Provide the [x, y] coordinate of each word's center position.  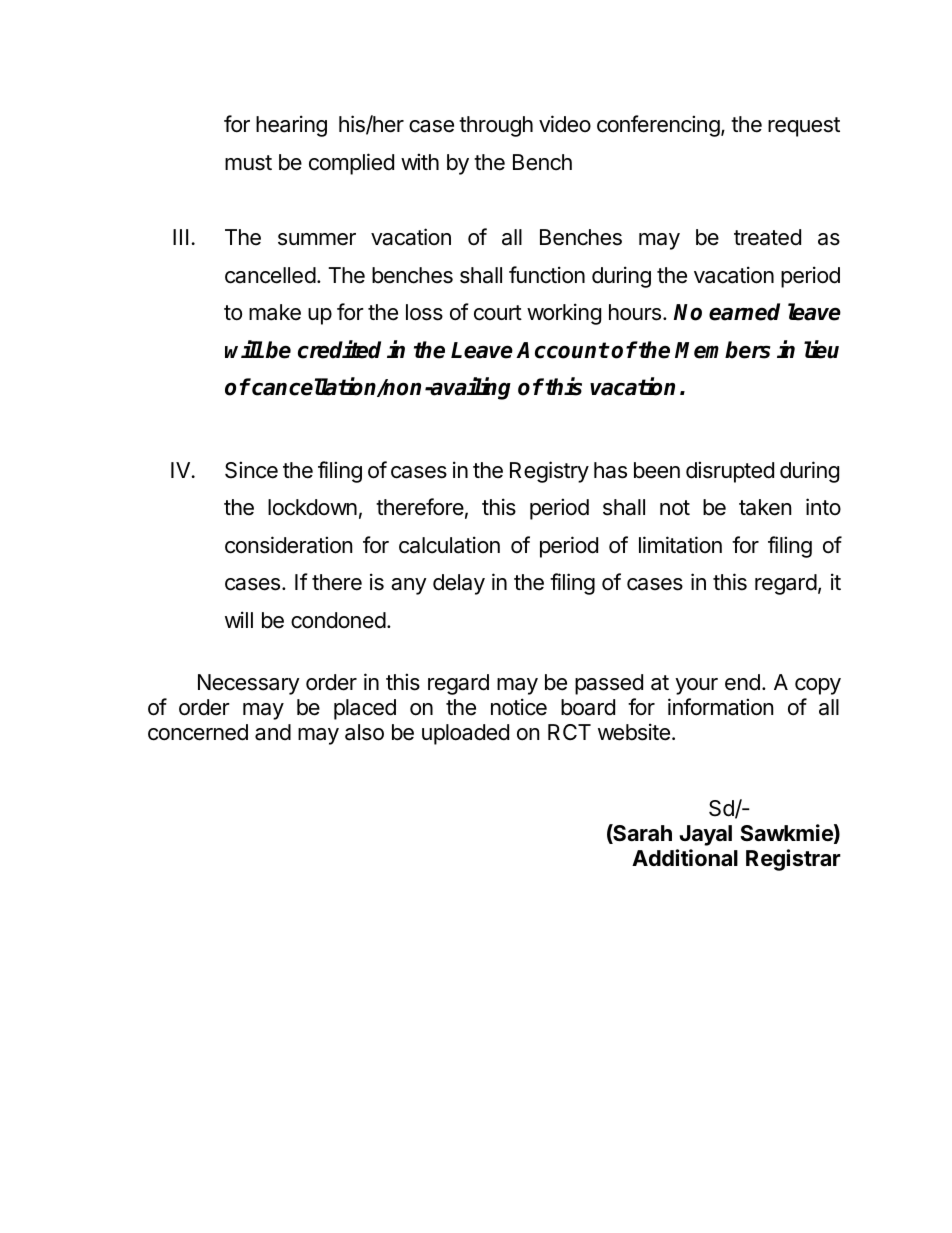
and [273, 732]
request [804, 127]
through [496, 126]
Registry [549, 472]
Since [251, 470]
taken [765, 507]
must [248, 163]
